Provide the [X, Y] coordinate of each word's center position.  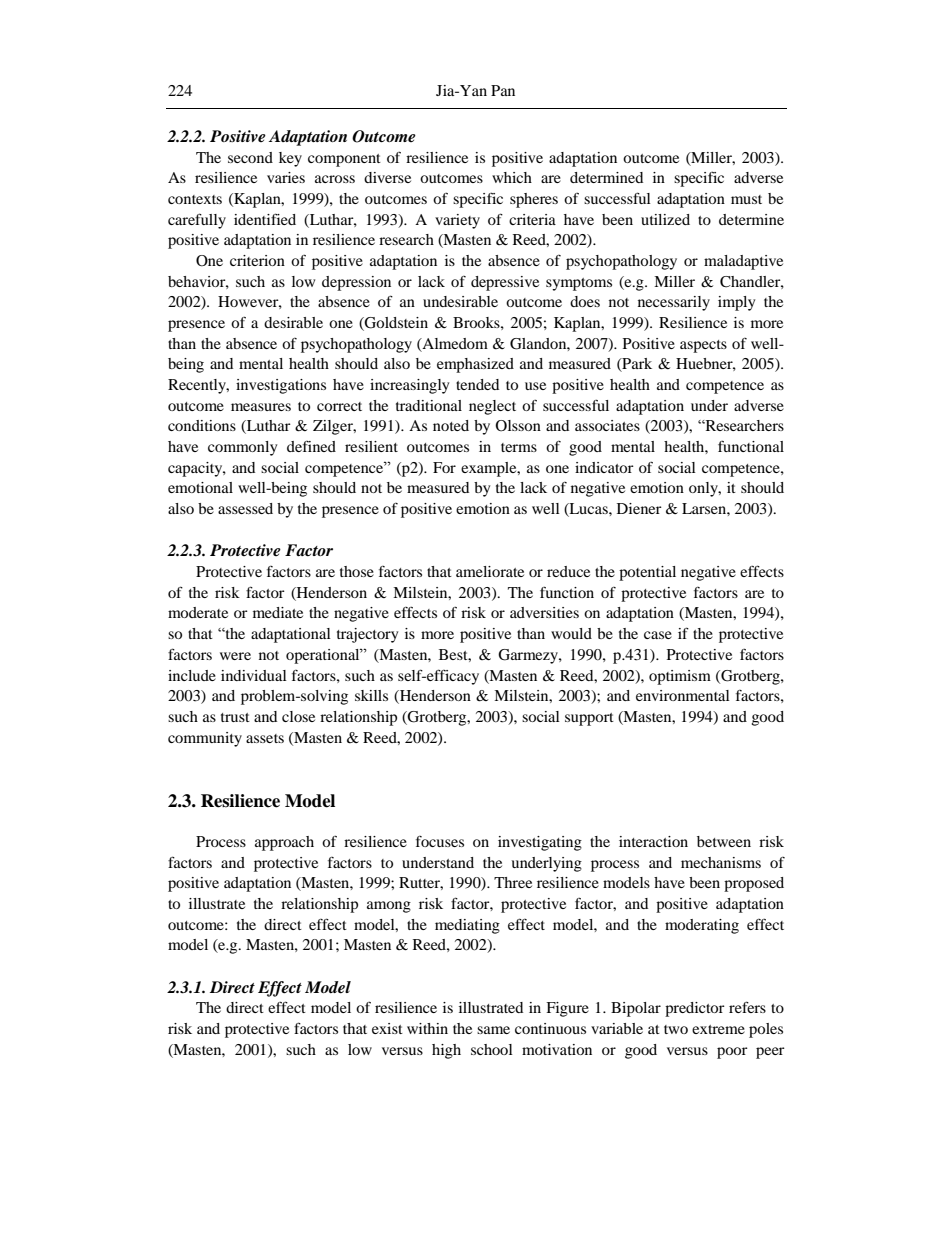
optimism [680, 677]
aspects [703, 346]
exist [387, 1028]
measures [261, 407]
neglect [492, 407]
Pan [503, 90]
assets [265, 738]
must [746, 199]
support [589, 719]
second [250, 157]
